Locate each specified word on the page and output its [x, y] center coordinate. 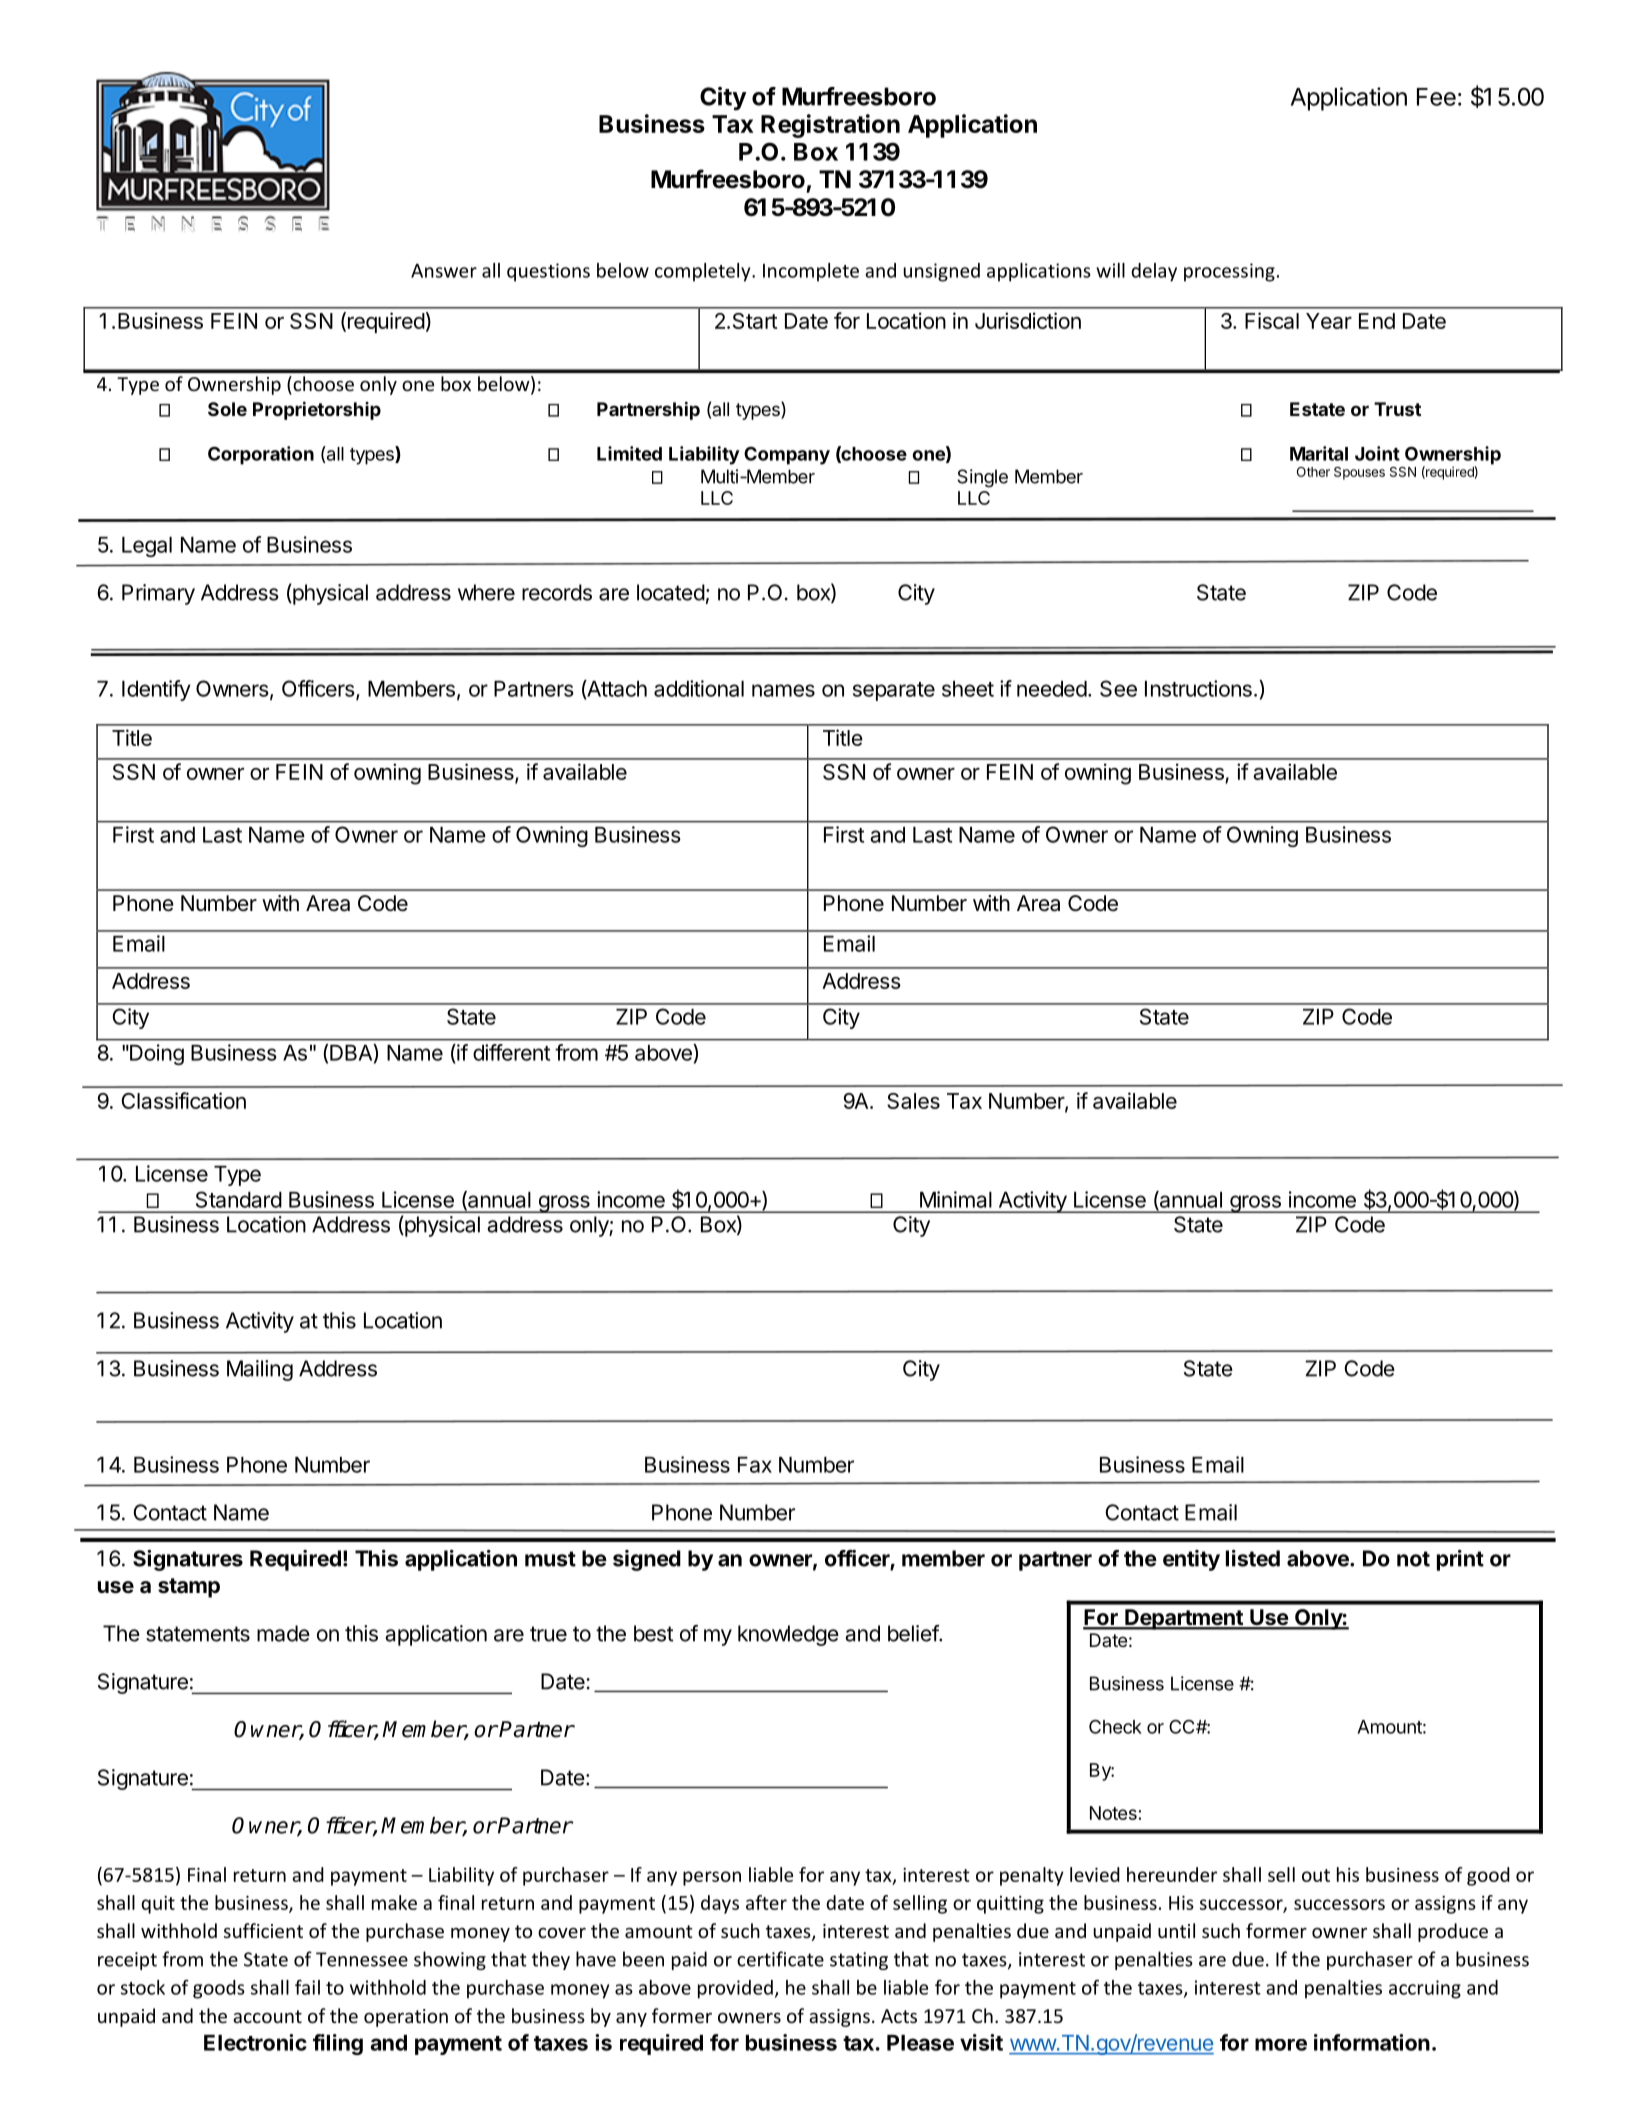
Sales [913, 1101]
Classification [184, 1100]
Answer [444, 271]
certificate [780, 1959]
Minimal [956, 1199]
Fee [1436, 97]
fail [307, 1987]
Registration [830, 126]
